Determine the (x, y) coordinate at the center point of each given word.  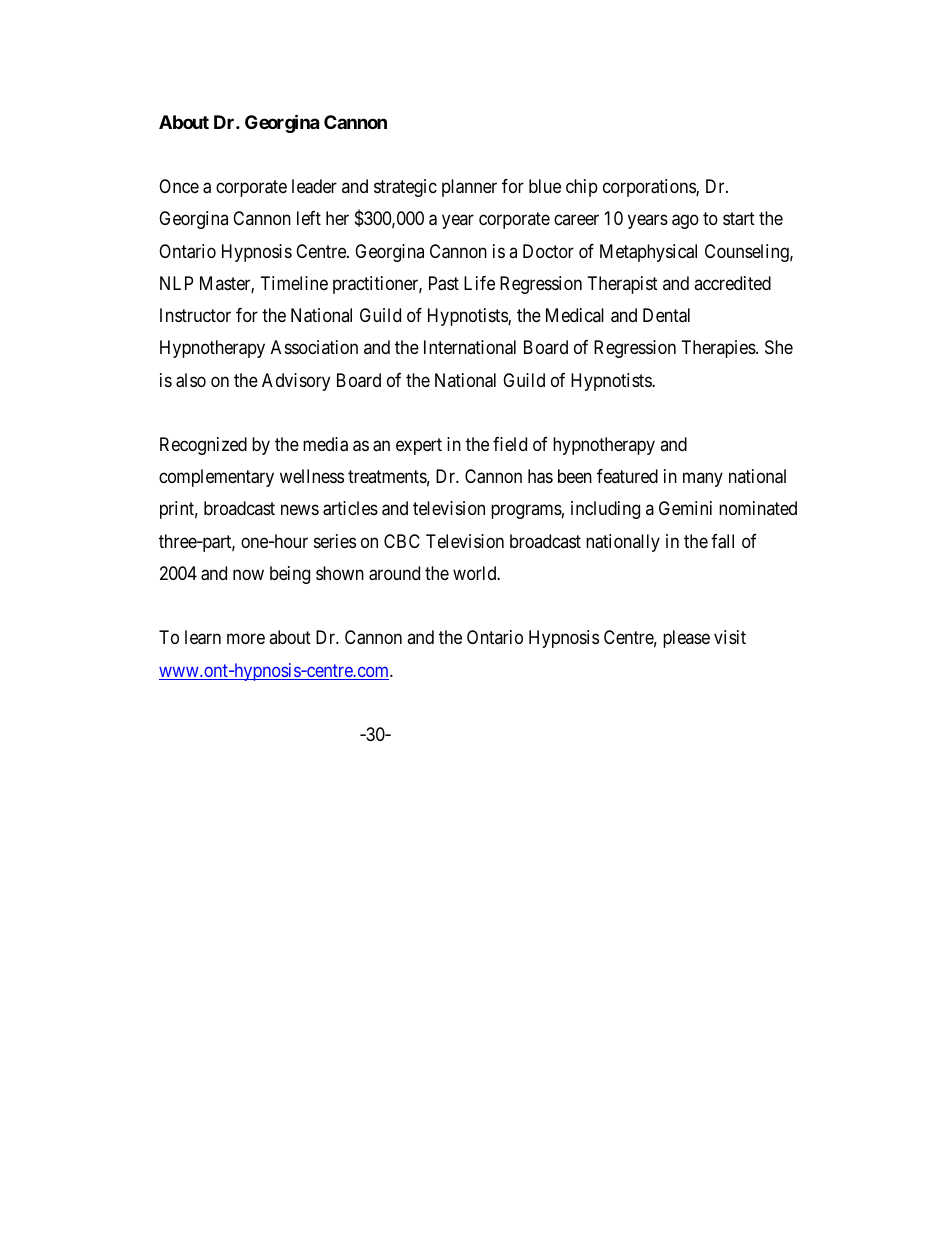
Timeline (294, 283)
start (739, 219)
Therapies (719, 349)
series (335, 541)
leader (314, 186)
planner (469, 188)
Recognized (203, 446)
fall (722, 541)
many (703, 480)
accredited (732, 283)
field (510, 444)
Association (314, 347)
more (246, 639)
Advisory (296, 382)
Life (479, 283)
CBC (402, 541)
